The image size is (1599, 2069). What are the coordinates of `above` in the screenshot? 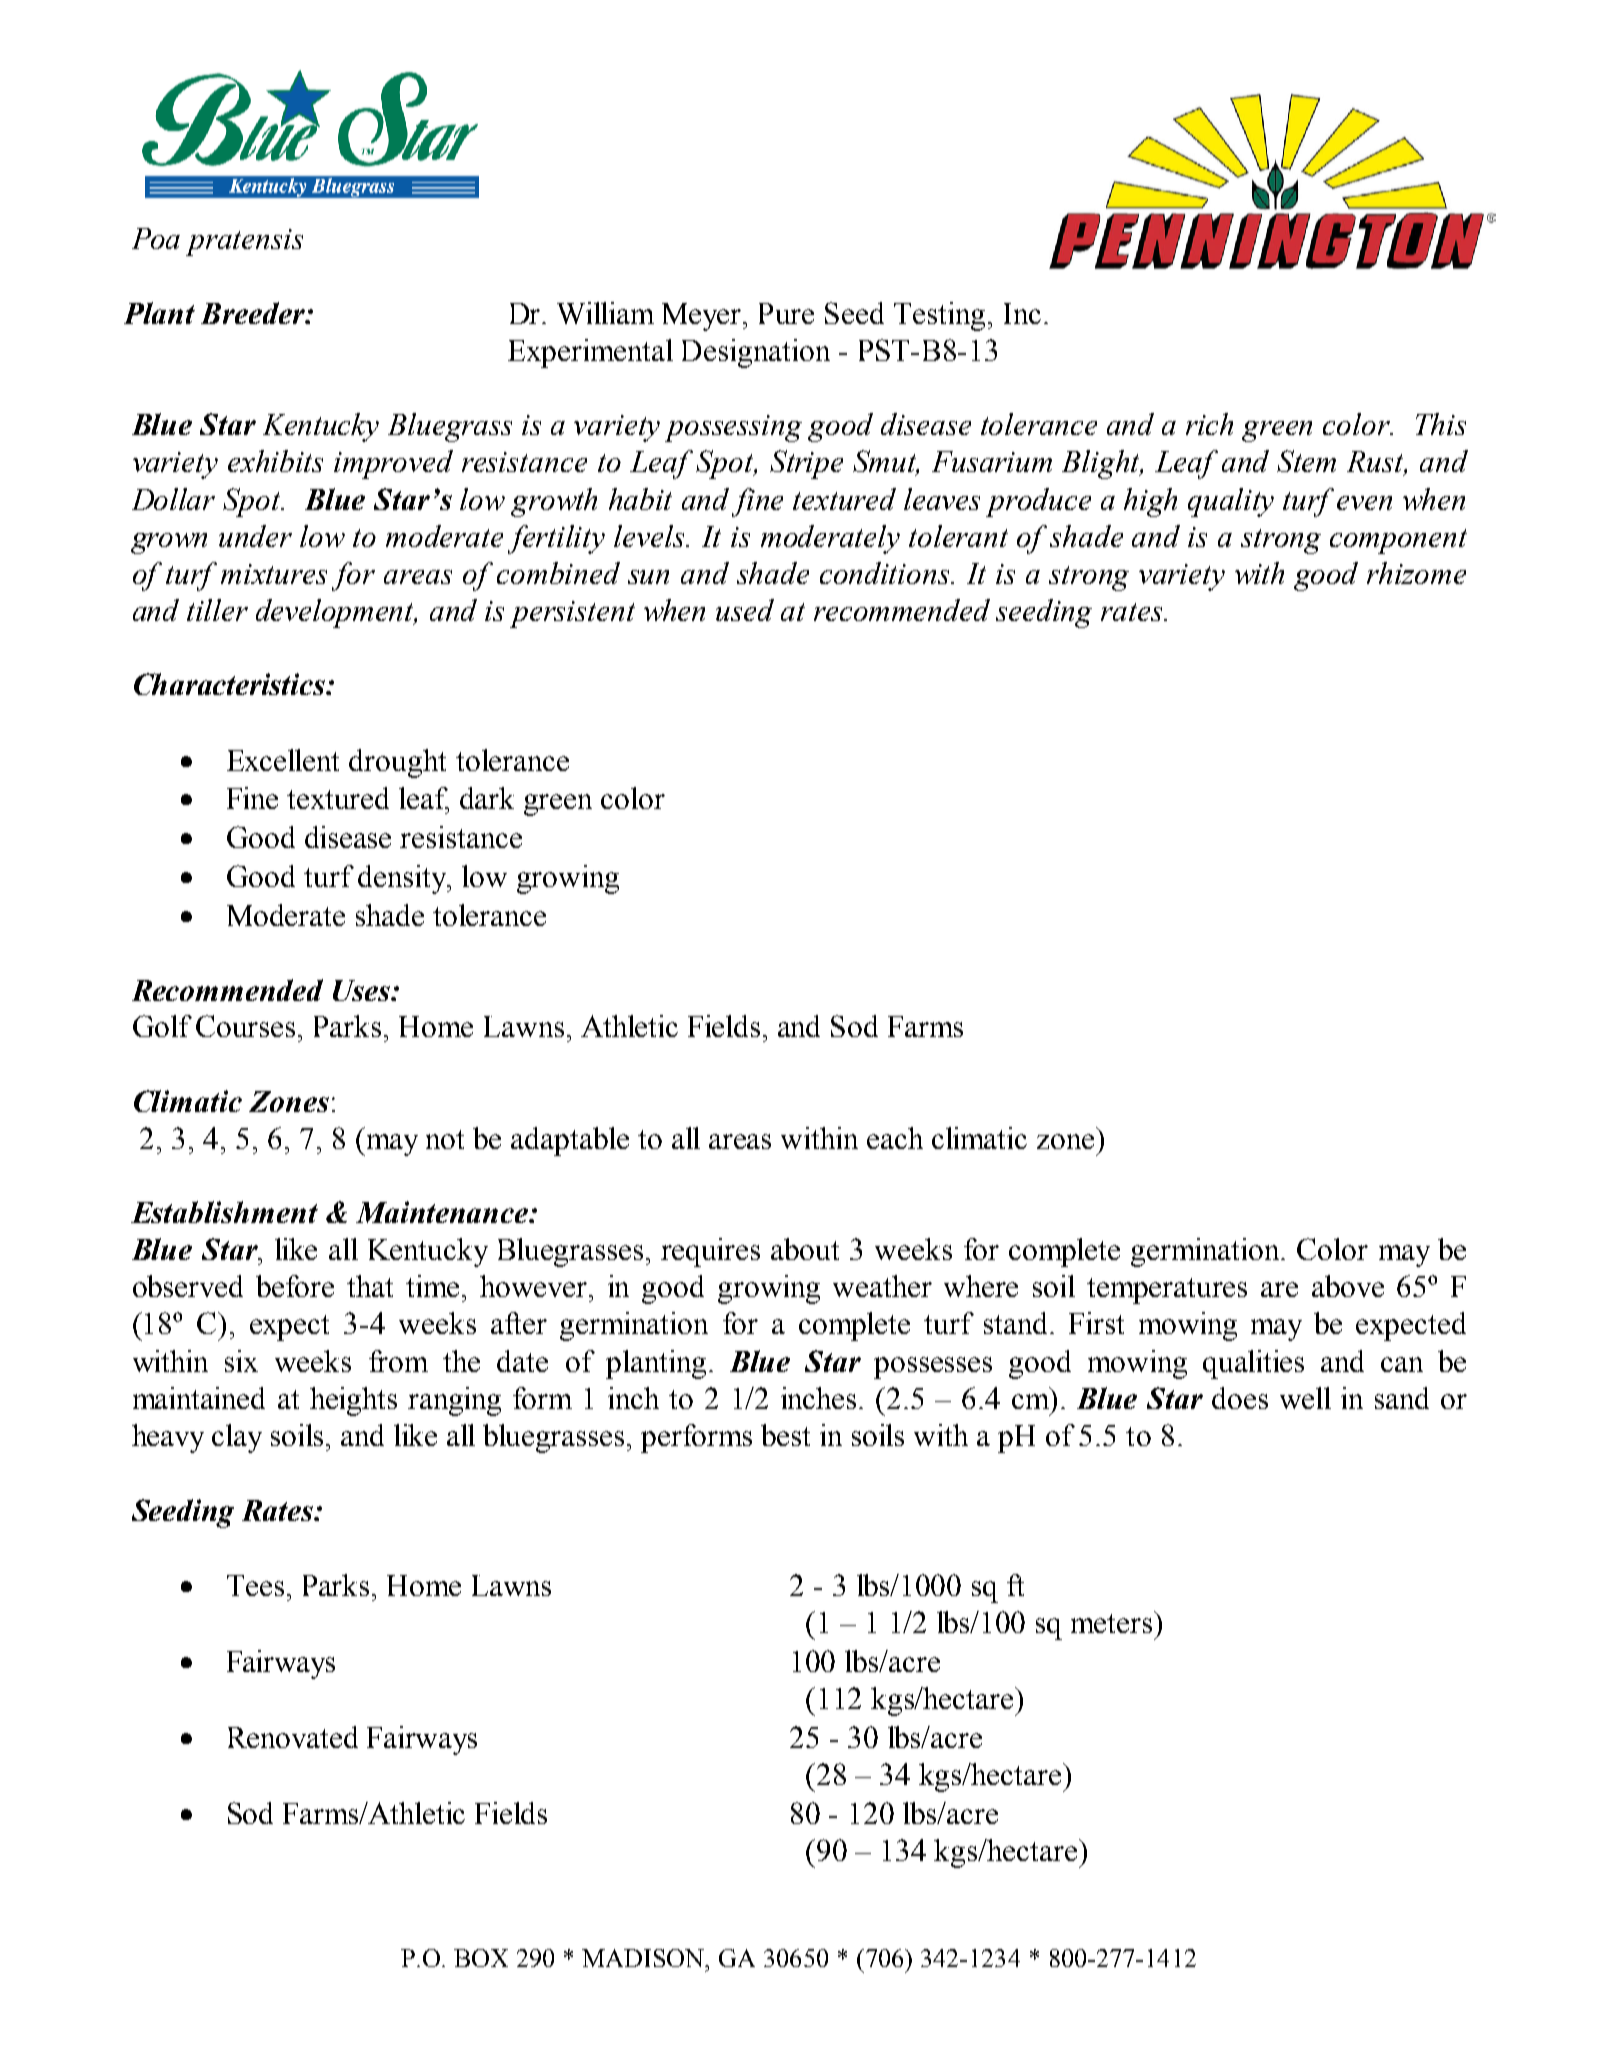 It's located at (1348, 1286).
